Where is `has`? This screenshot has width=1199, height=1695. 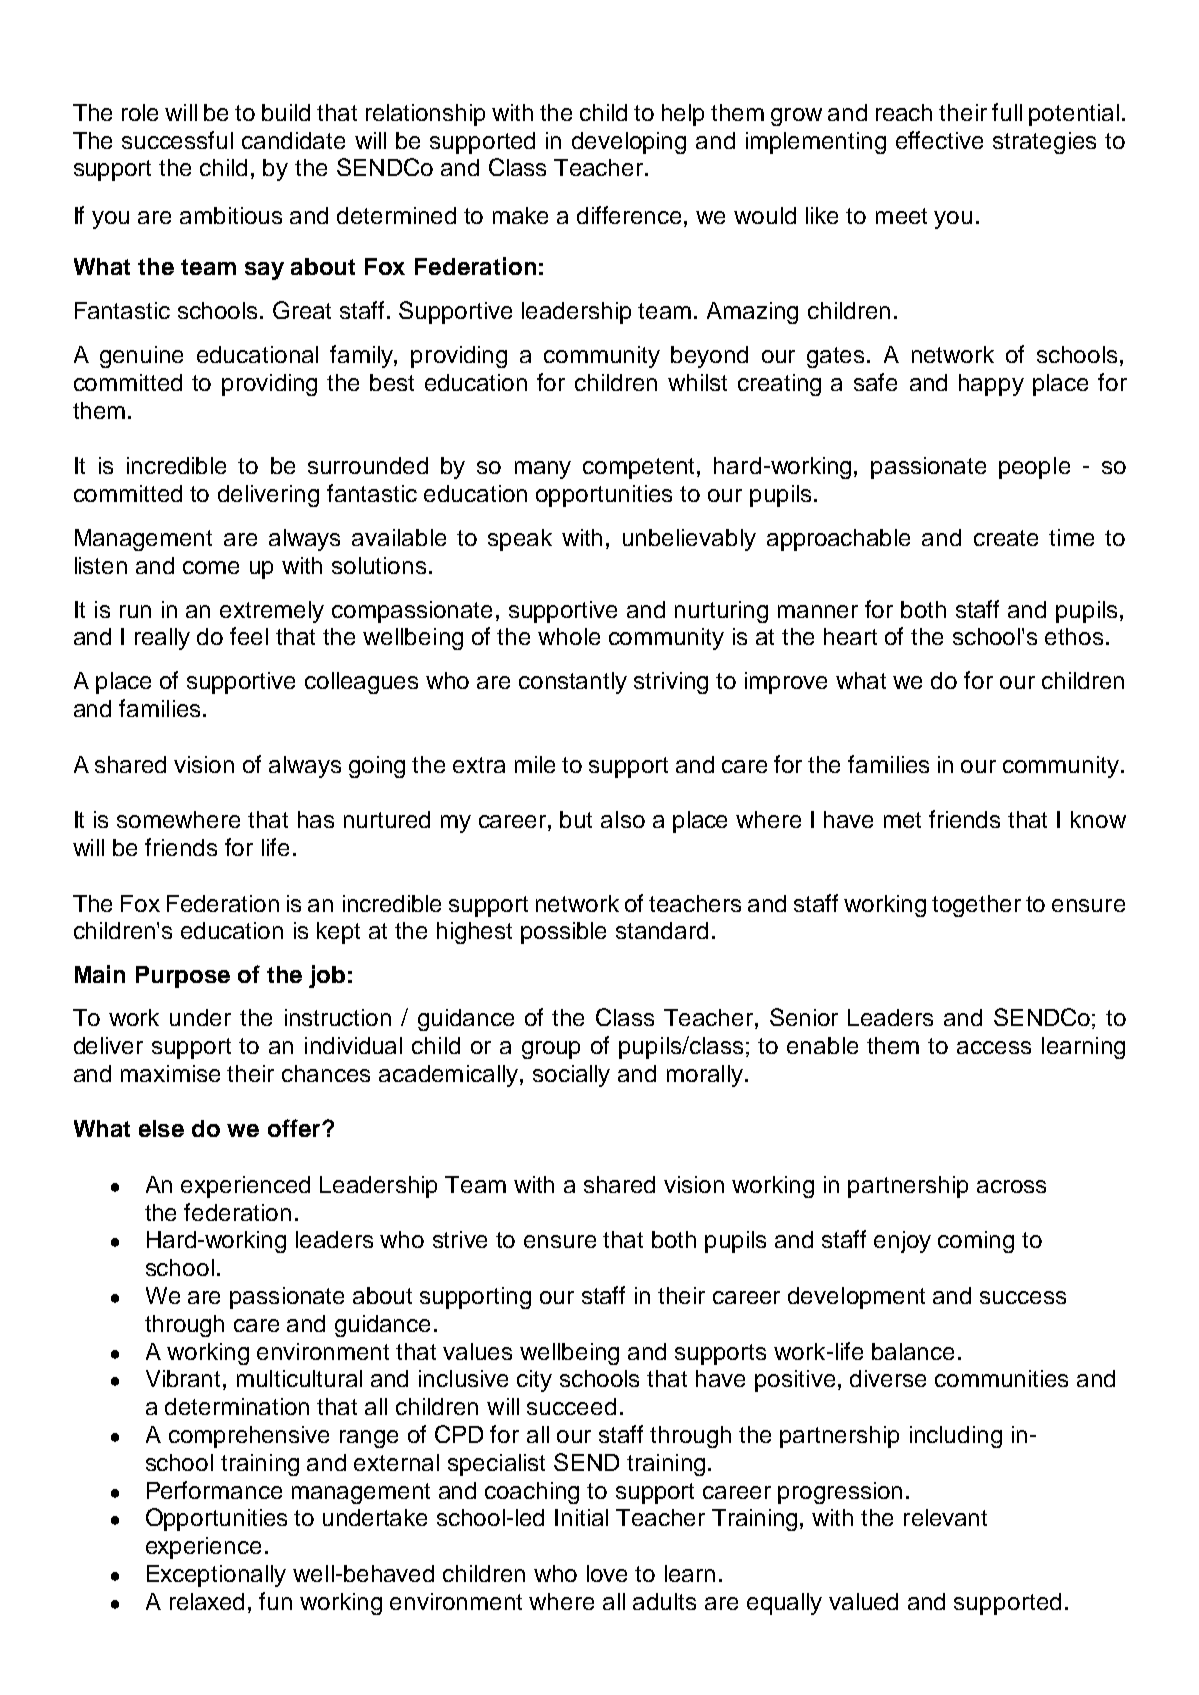 has is located at coordinates (316, 819).
